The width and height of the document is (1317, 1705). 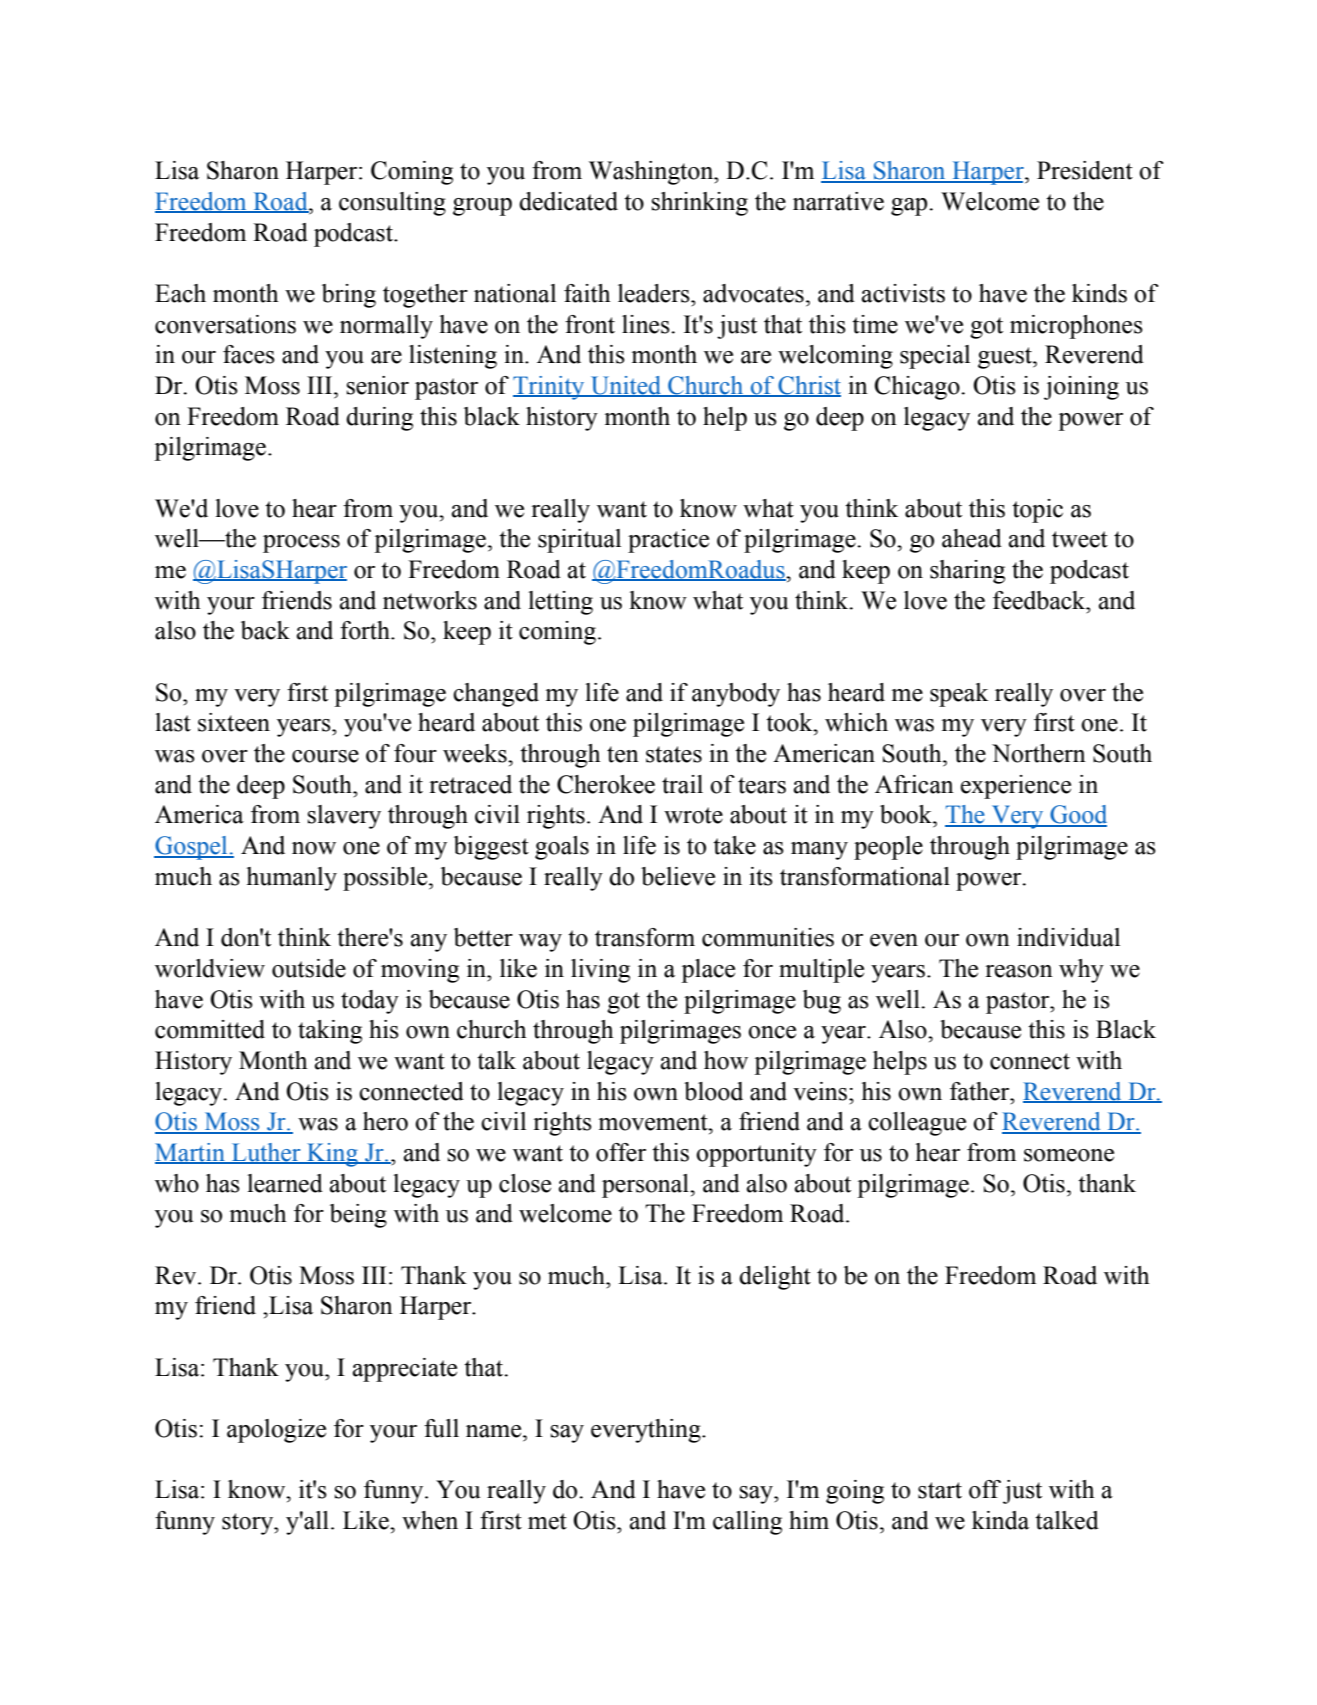 I want to click on believe, so click(x=678, y=876).
